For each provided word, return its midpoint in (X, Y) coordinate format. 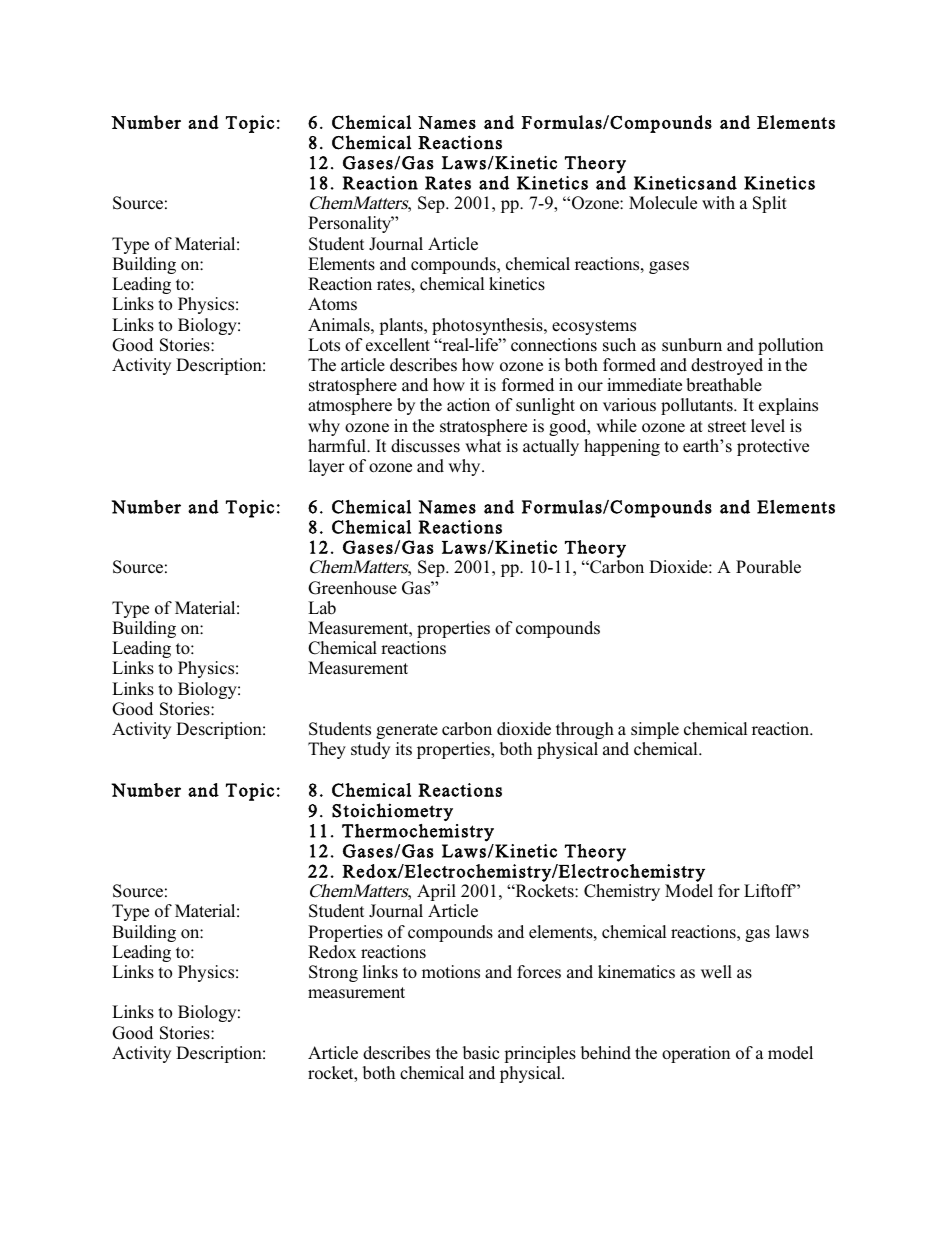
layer (327, 467)
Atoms (332, 304)
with (718, 202)
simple (655, 730)
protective (773, 447)
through (585, 730)
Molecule (663, 203)
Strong (333, 973)
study (370, 750)
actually (551, 447)
